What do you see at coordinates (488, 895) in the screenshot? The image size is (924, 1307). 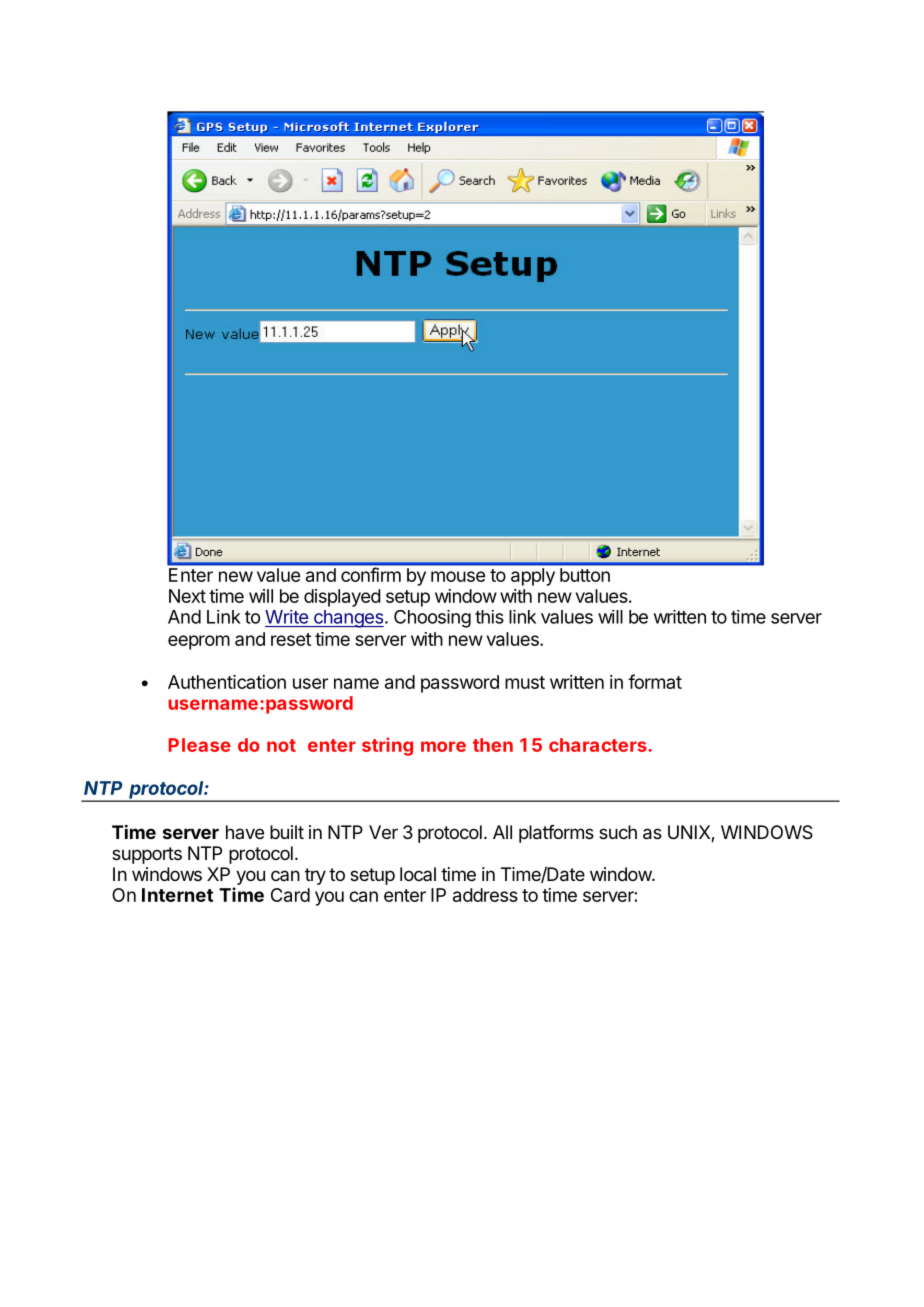 I see `address` at bounding box center [488, 895].
